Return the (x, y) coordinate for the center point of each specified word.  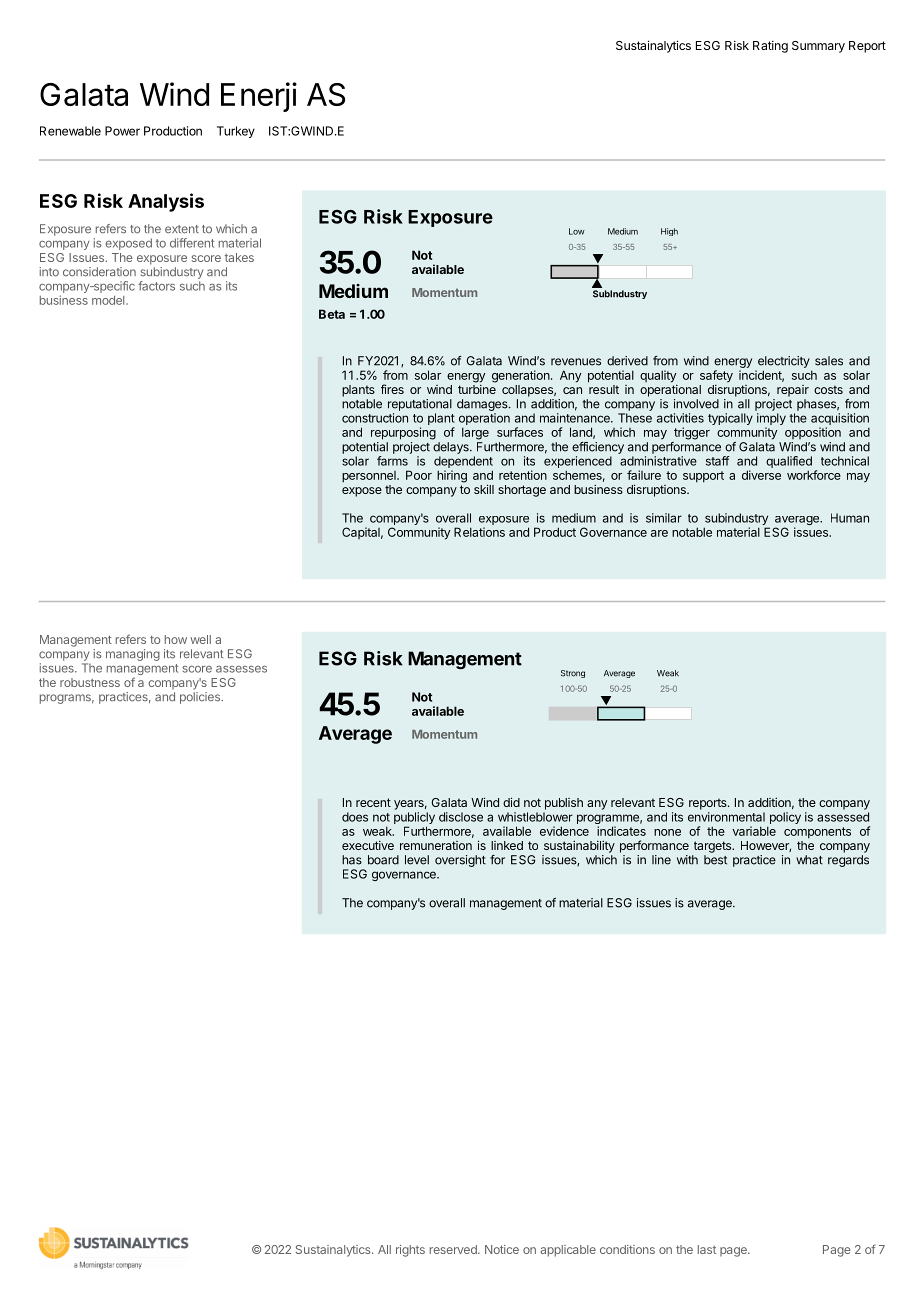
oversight (460, 861)
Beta (332, 314)
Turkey (236, 132)
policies (201, 698)
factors (156, 286)
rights (410, 1251)
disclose (461, 817)
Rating (770, 47)
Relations (479, 532)
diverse (761, 475)
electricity (784, 362)
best (715, 860)
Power (122, 131)
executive (368, 845)
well (200, 639)
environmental (726, 817)
